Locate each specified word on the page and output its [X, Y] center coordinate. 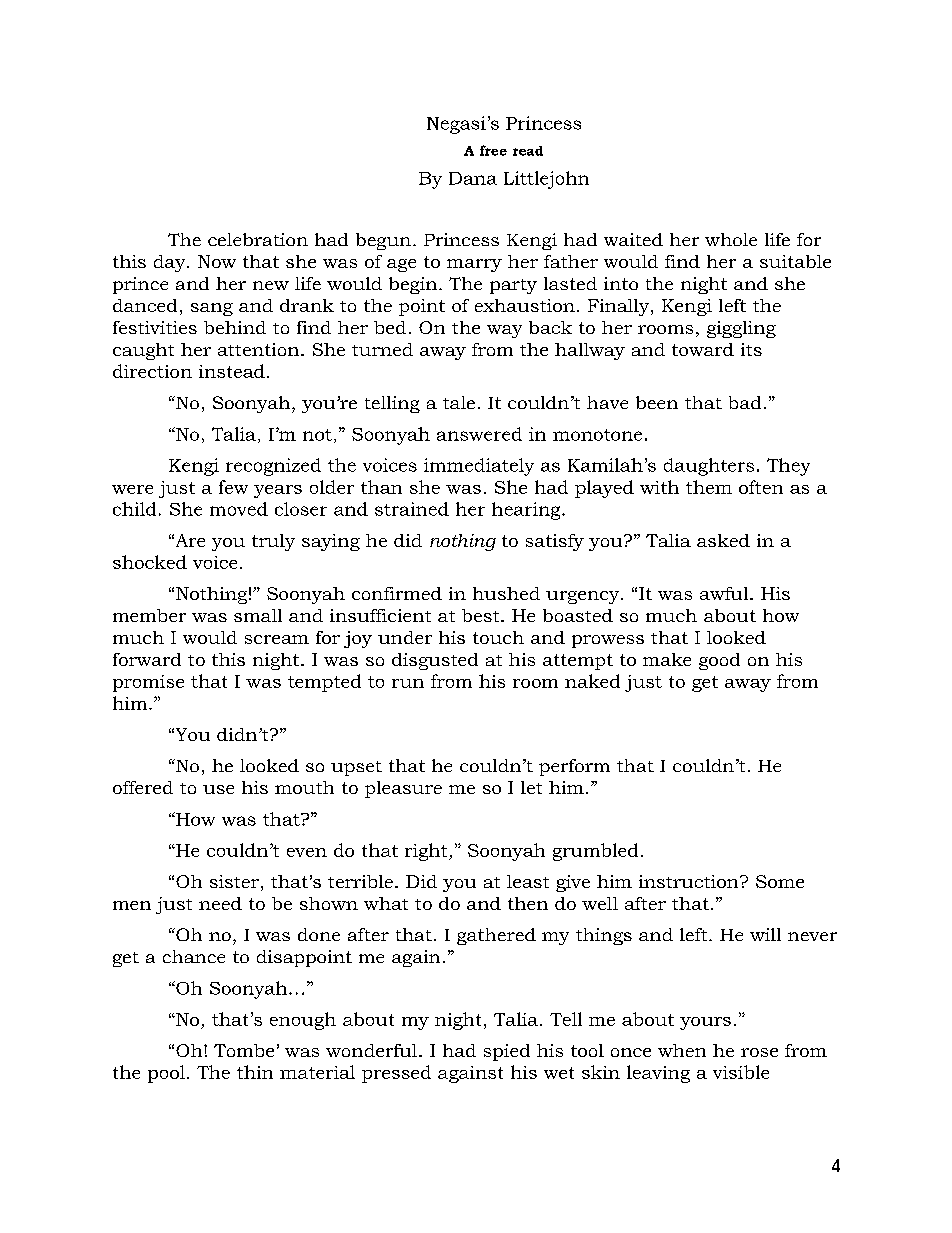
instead [232, 371]
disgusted [435, 661]
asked [723, 540]
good [719, 661]
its [751, 349]
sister [234, 881]
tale [459, 402]
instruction [690, 881]
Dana [473, 178]
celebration [258, 239]
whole [731, 239]
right [427, 852]
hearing [527, 511]
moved [239, 509]
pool [166, 1074]
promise [148, 683]
